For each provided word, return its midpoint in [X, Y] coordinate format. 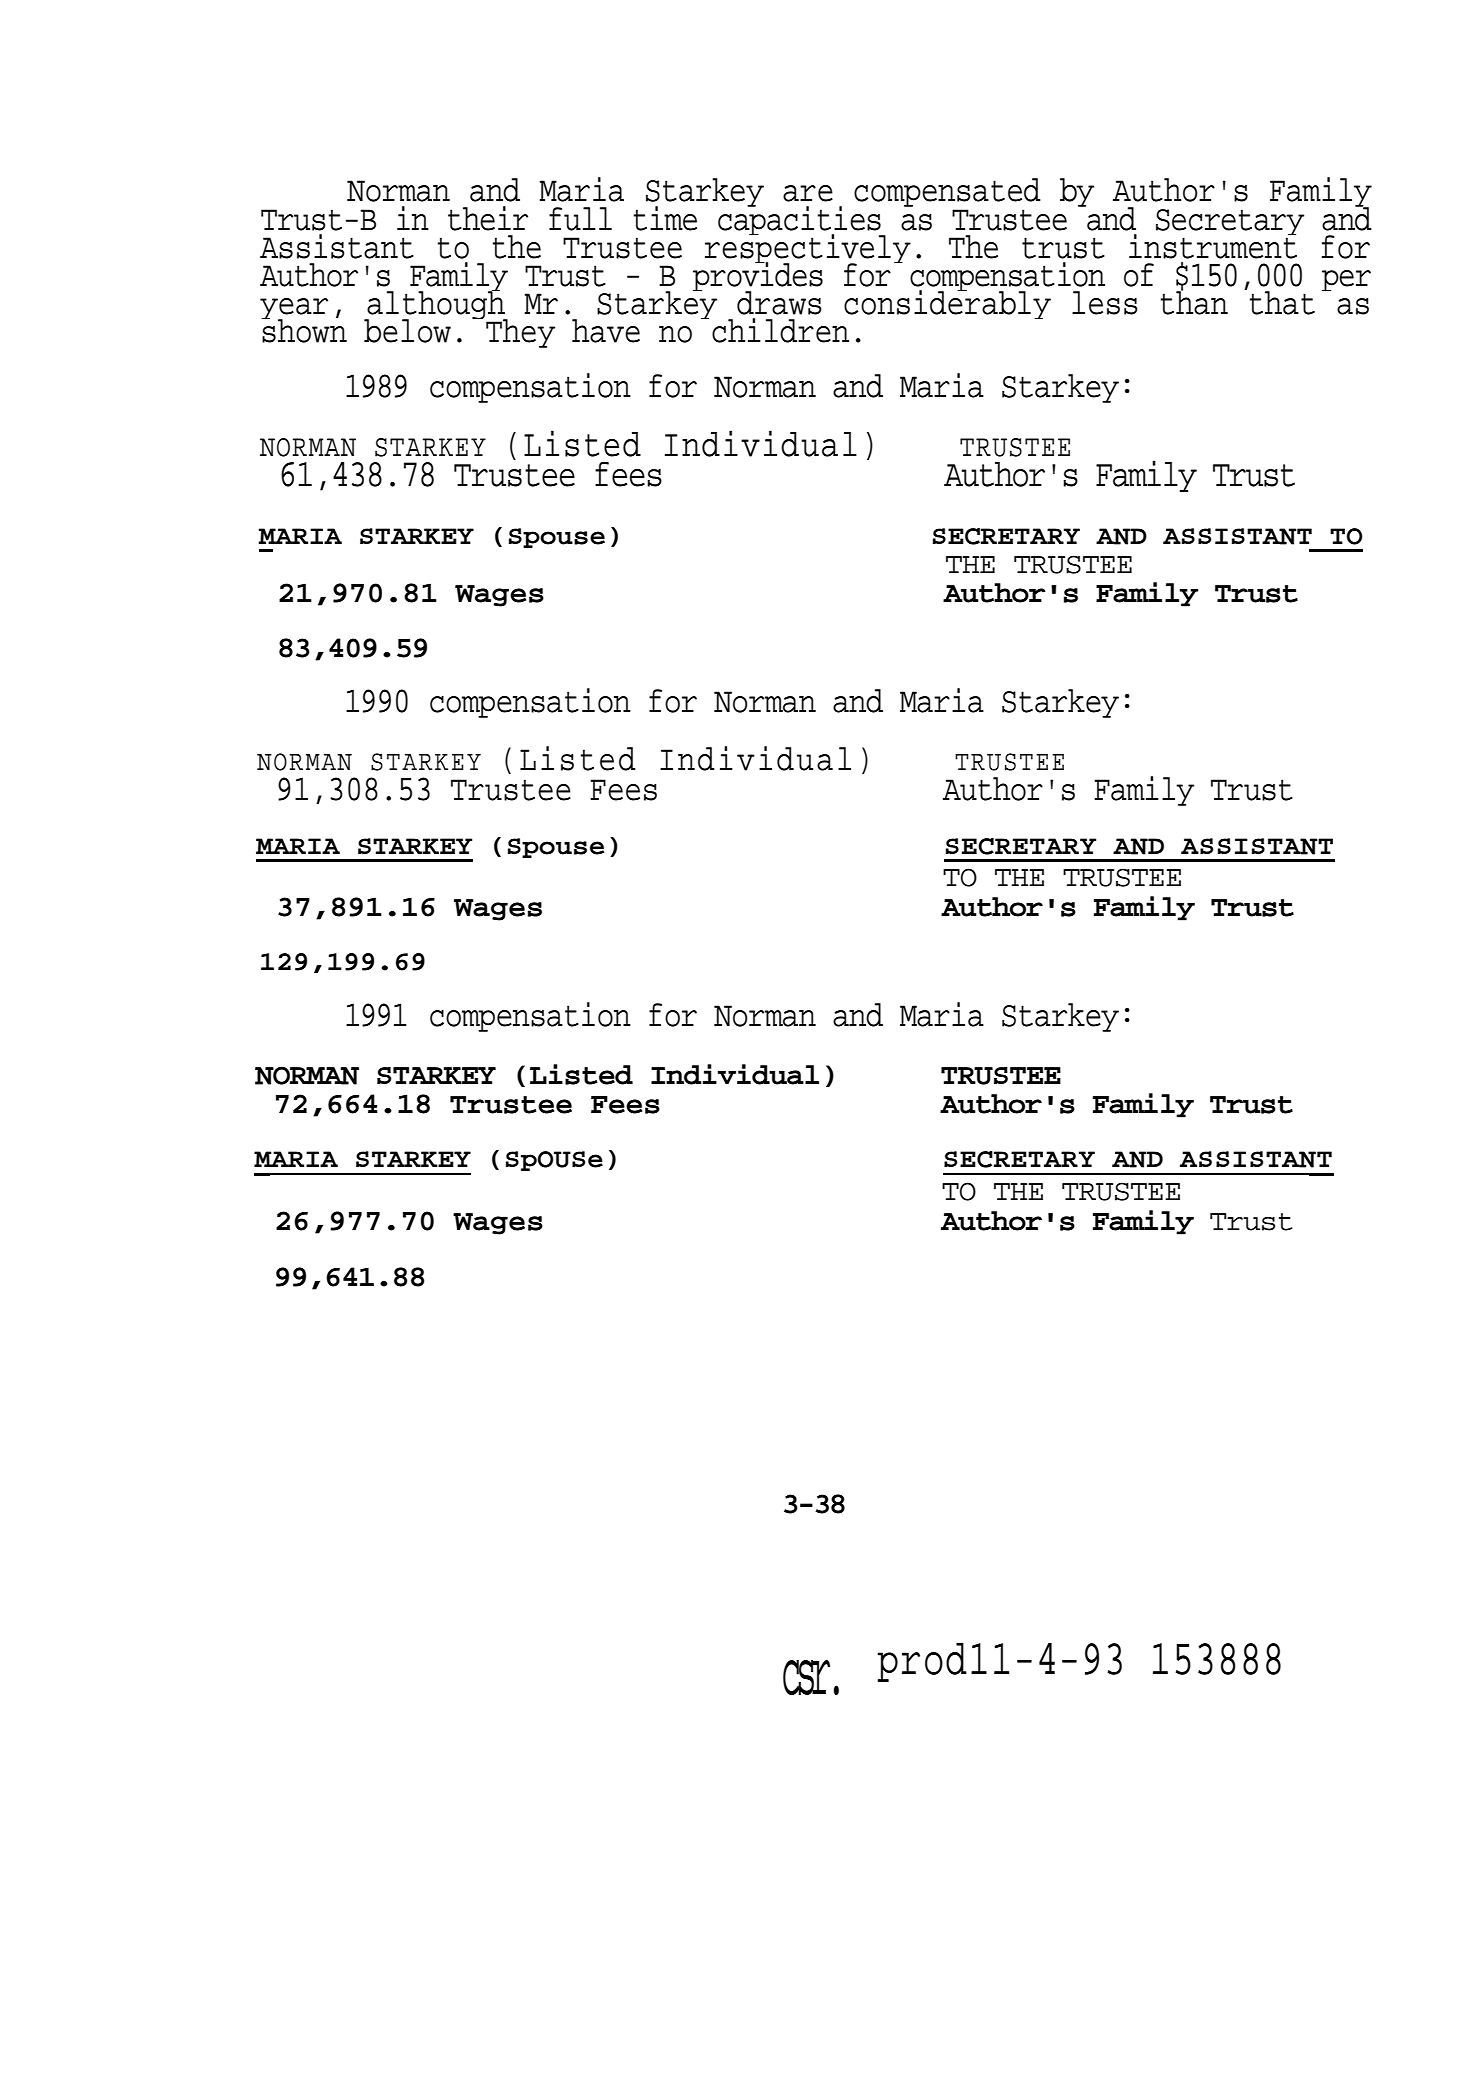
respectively [808, 249]
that [1282, 303]
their [488, 218]
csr [806, 1677]
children [780, 330]
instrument [1213, 245]
